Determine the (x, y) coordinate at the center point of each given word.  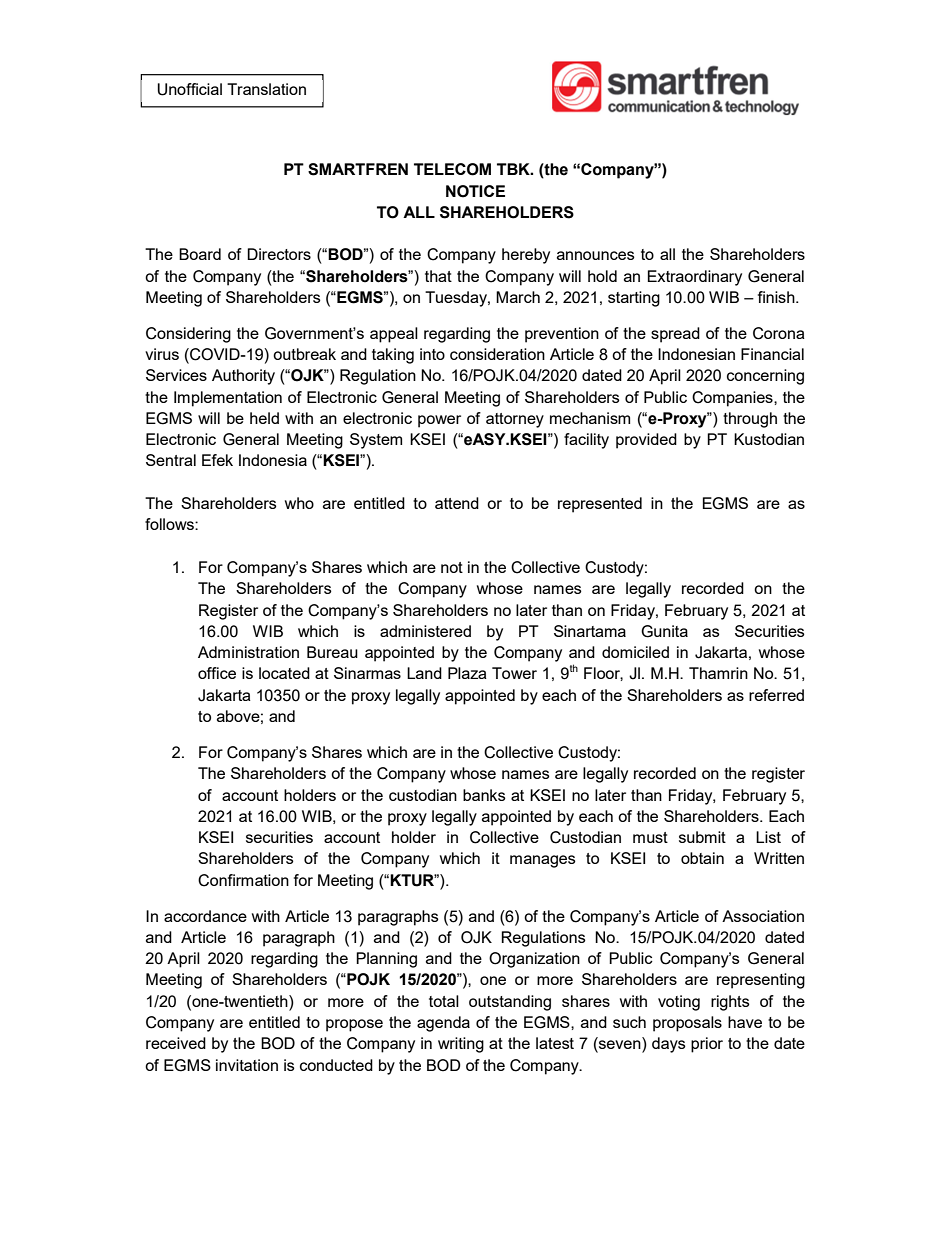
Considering (188, 335)
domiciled (635, 652)
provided (646, 441)
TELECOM (452, 169)
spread (675, 335)
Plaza (467, 673)
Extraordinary (695, 278)
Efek (217, 460)
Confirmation (243, 880)
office (217, 673)
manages (543, 861)
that (438, 276)
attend (457, 503)
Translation (266, 89)
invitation (247, 1065)
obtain (702, 858)
